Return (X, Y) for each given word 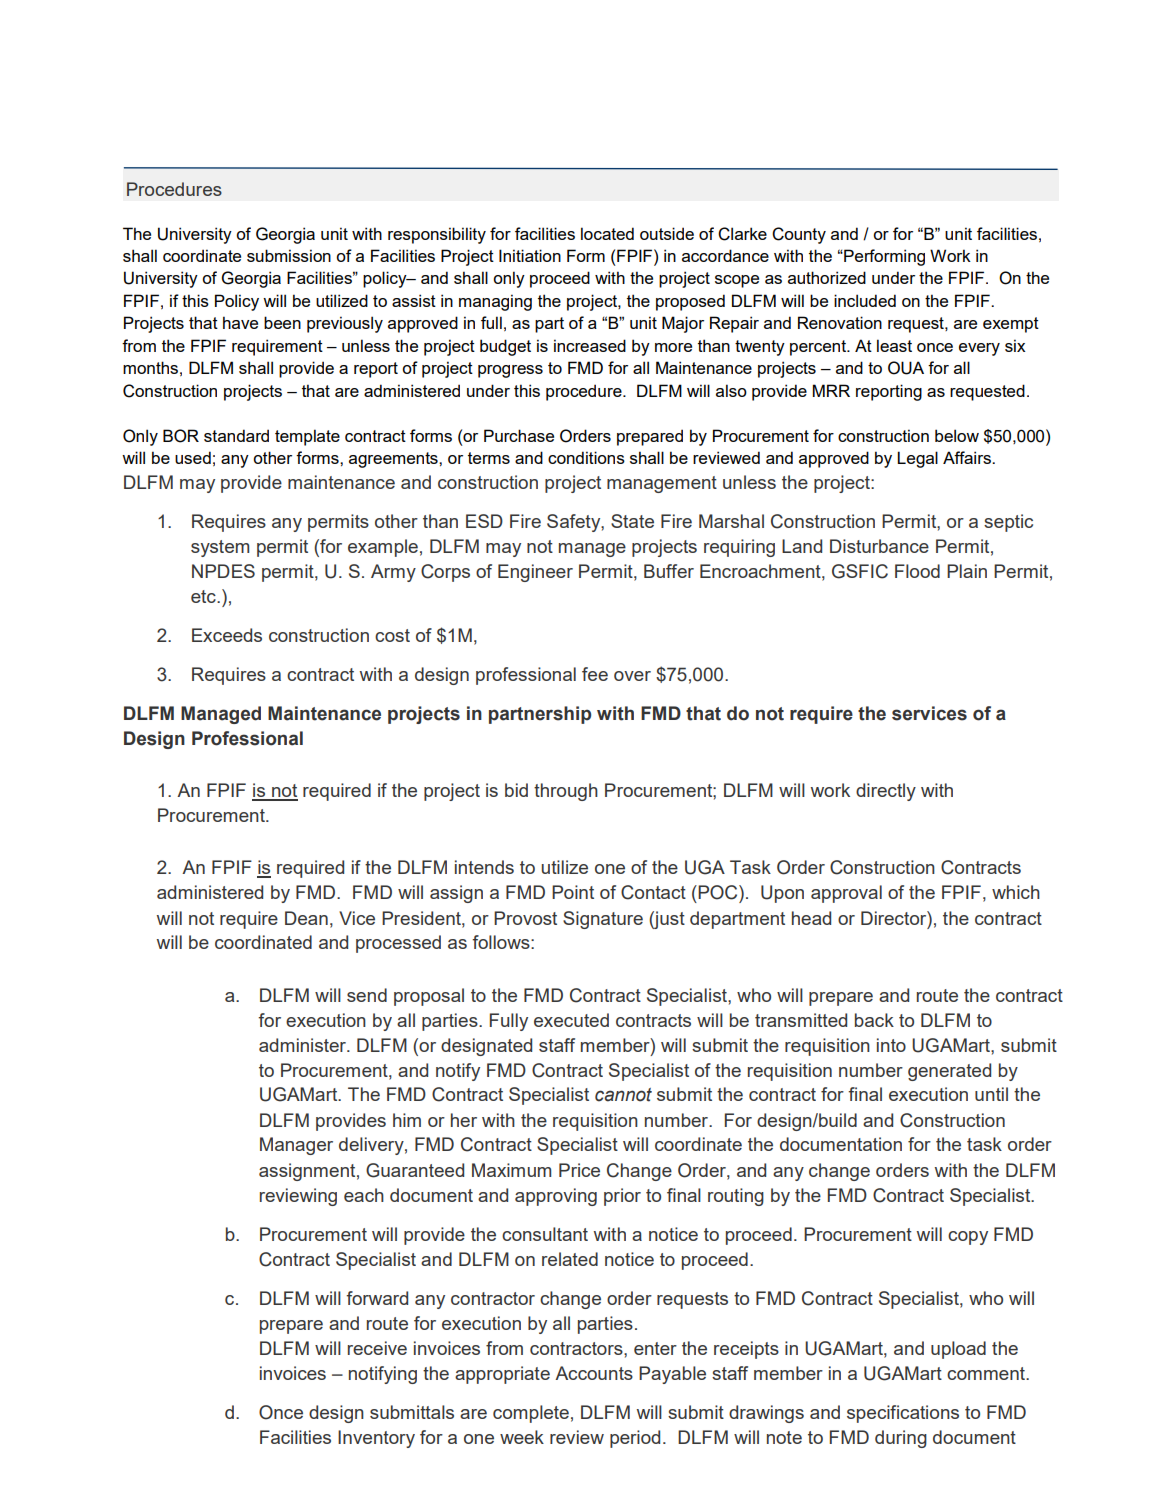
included (865, 300)
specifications (903, 1414)
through (566, 792)
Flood (917, 571)
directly (886, 792)
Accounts (594, 1373)
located (607, 233)
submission (289, 255)
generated (949, 1072)
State (632, 521)
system (220, 548)
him (407, 1120)
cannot (623, 1095)
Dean (306, 918)
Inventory (376, 1439)
